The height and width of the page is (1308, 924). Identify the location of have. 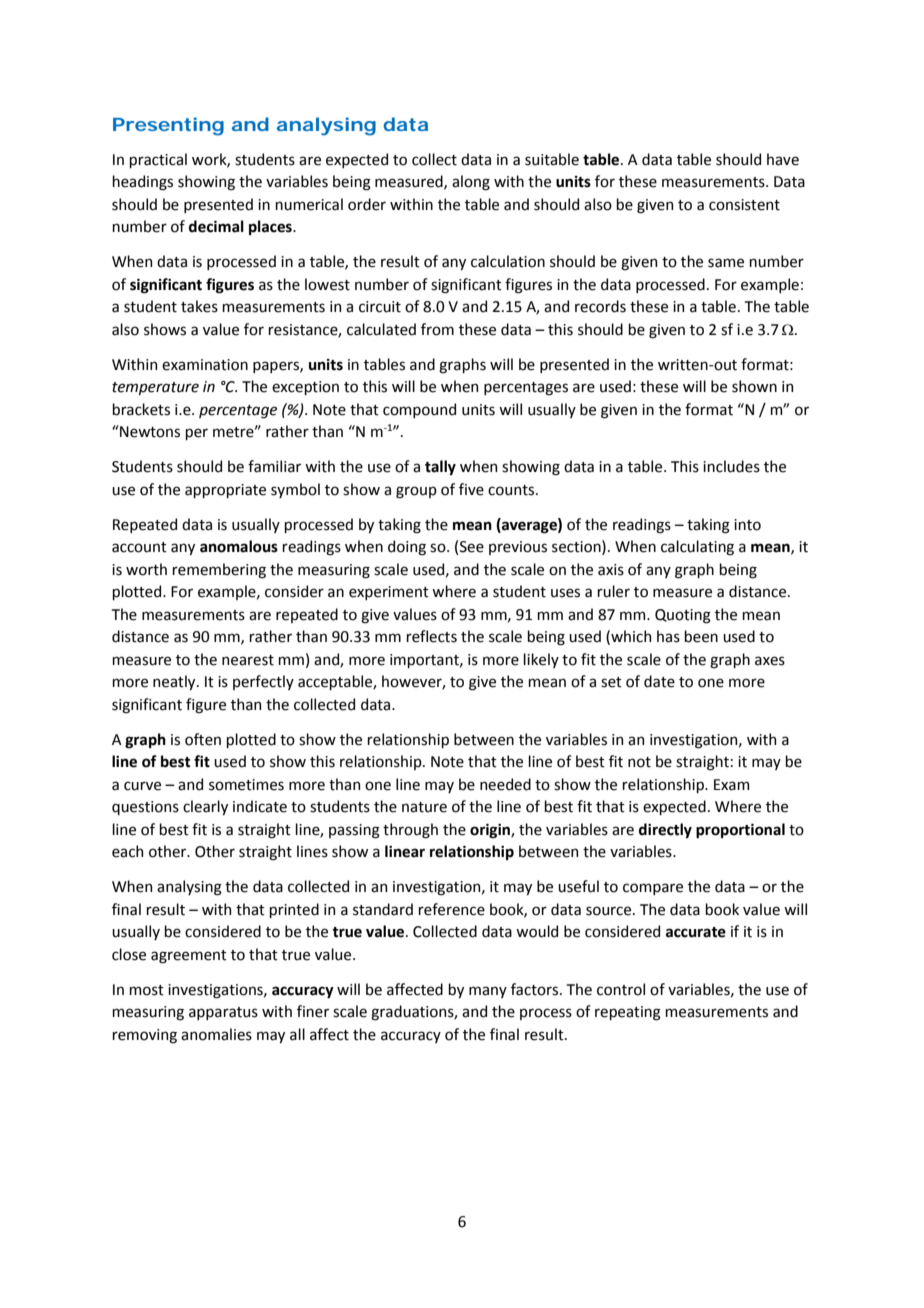
(783, 159).
